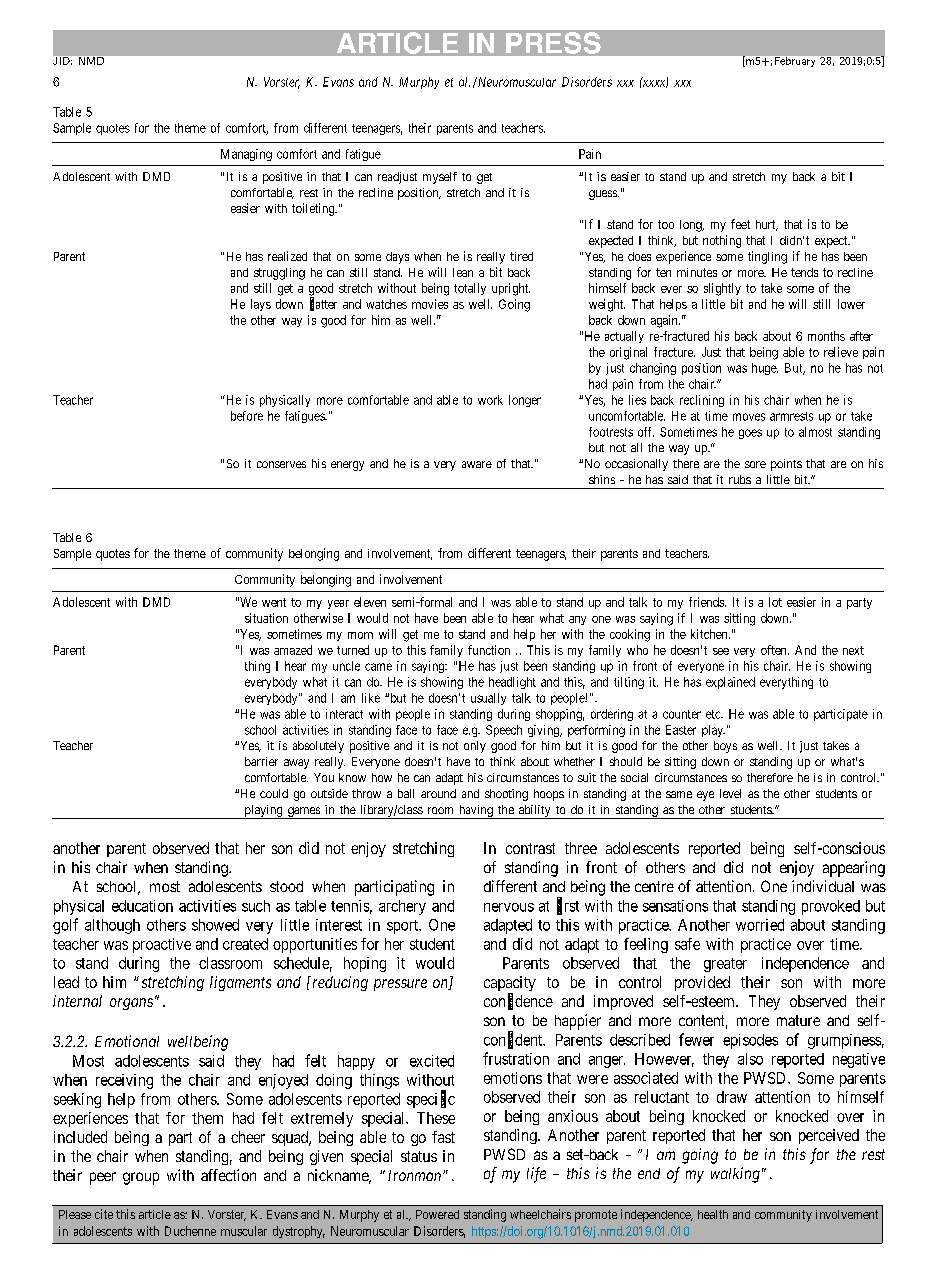 The image size is (952, 1271). Describe the element at coordinates (740, 224) in the image. I see `feet` at that location.
